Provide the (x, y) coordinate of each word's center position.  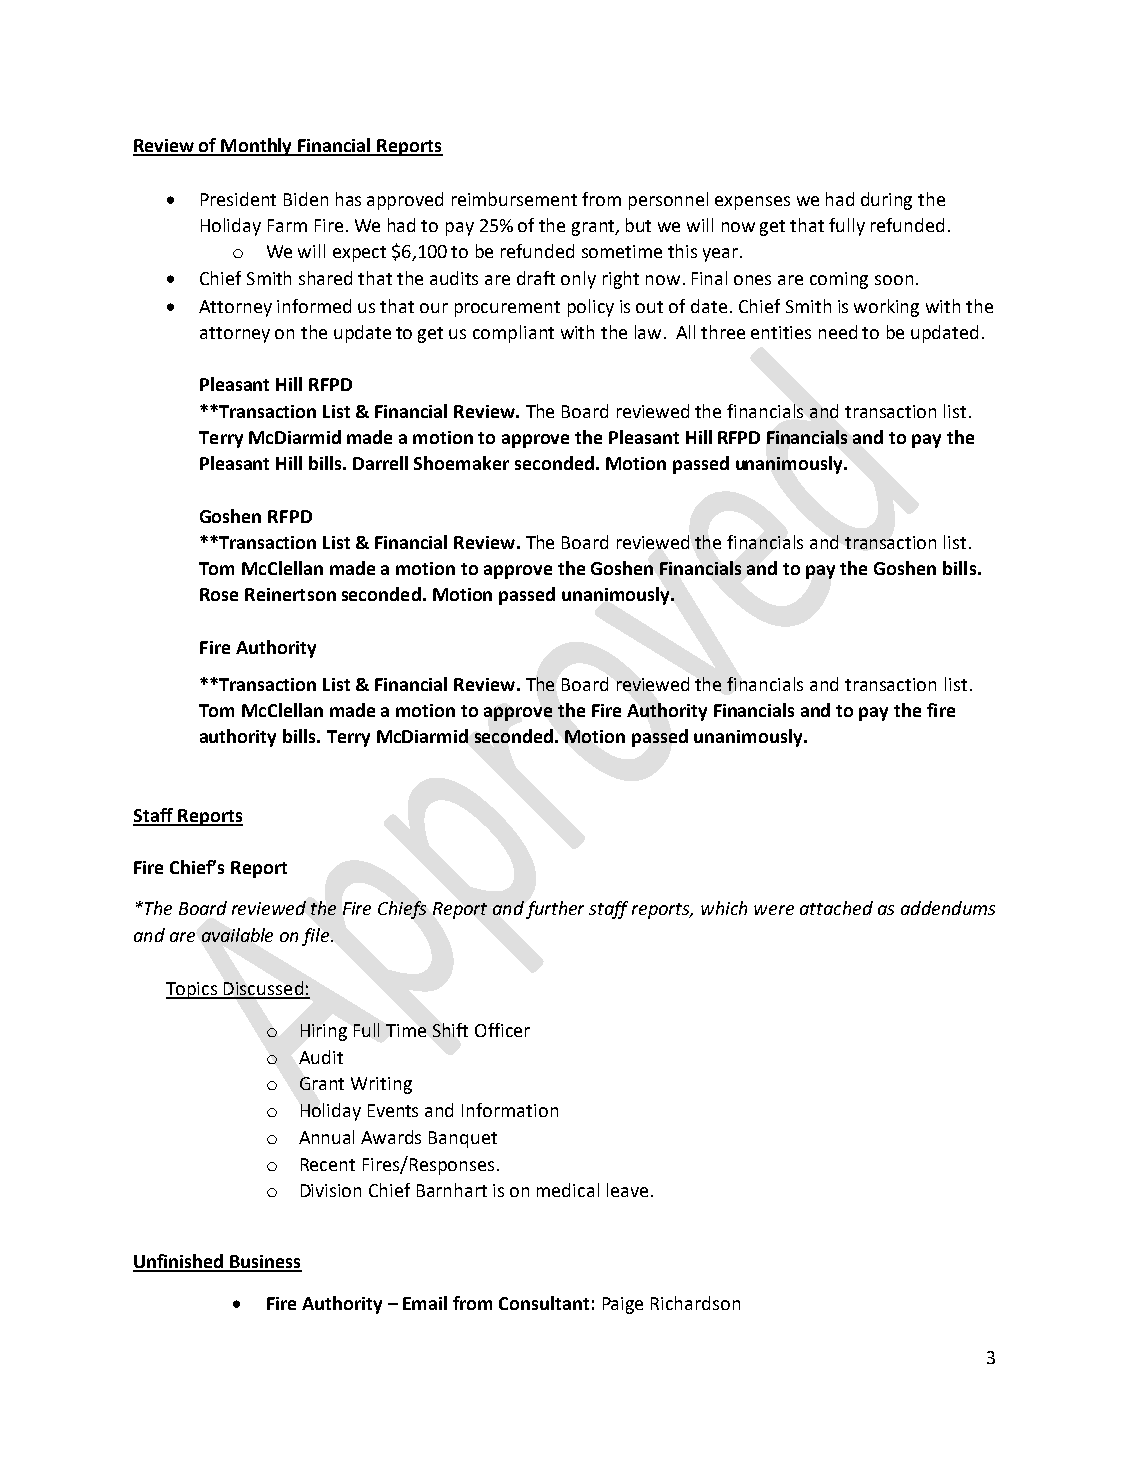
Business (265, 1263)
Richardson (695, 1303)
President (238, 199)
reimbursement (514, 199)
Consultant (544, 1303)
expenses (752, 203)
